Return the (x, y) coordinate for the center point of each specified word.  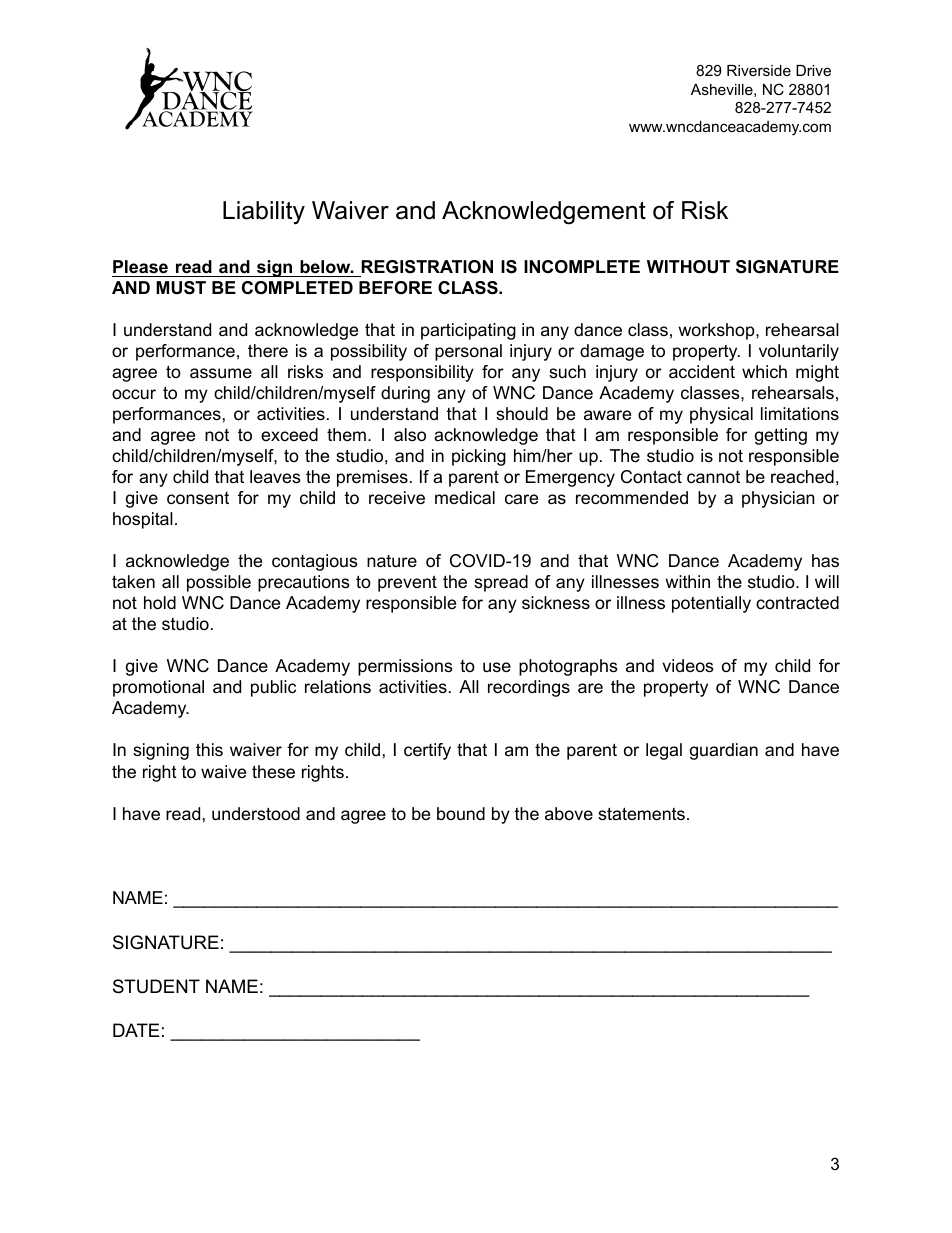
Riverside (759, 70)
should (522, 414)
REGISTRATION (427, 267)
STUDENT (156, 986)
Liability (264, 213)
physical (721, 415)
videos (688, 666)
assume (221, 373)
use (497, 667)
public (273, 688)
